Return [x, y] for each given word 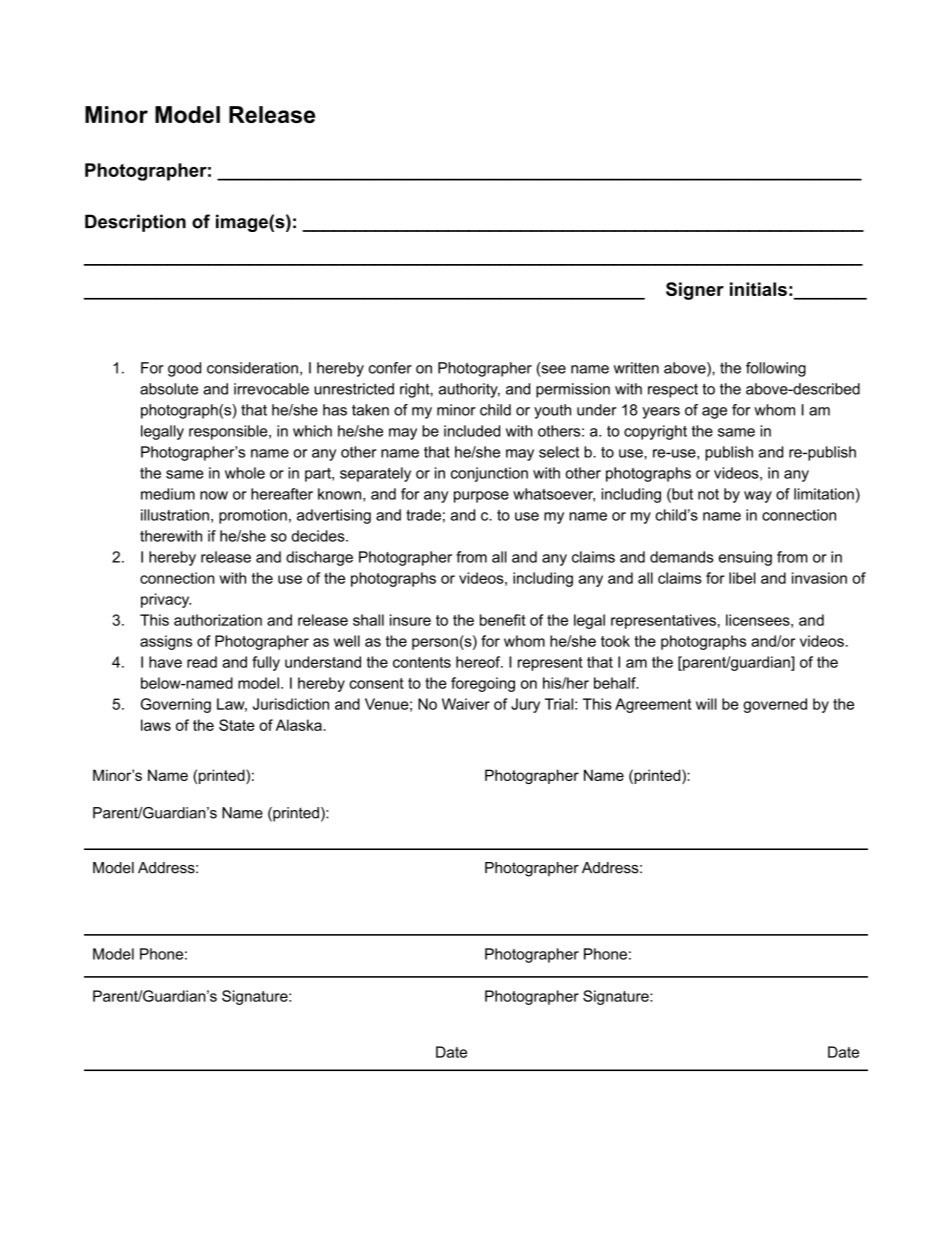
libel [742, 578]
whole [245, 473]
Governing [176, 705]
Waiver [466, 704]
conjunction [489, 474]
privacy [166, 600]
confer [390, 368]
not [708, 494]
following [776, 369]
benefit [503, 620]
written [636, 368]
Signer [695, 291]
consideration [252, 368]
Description [135, 223]
